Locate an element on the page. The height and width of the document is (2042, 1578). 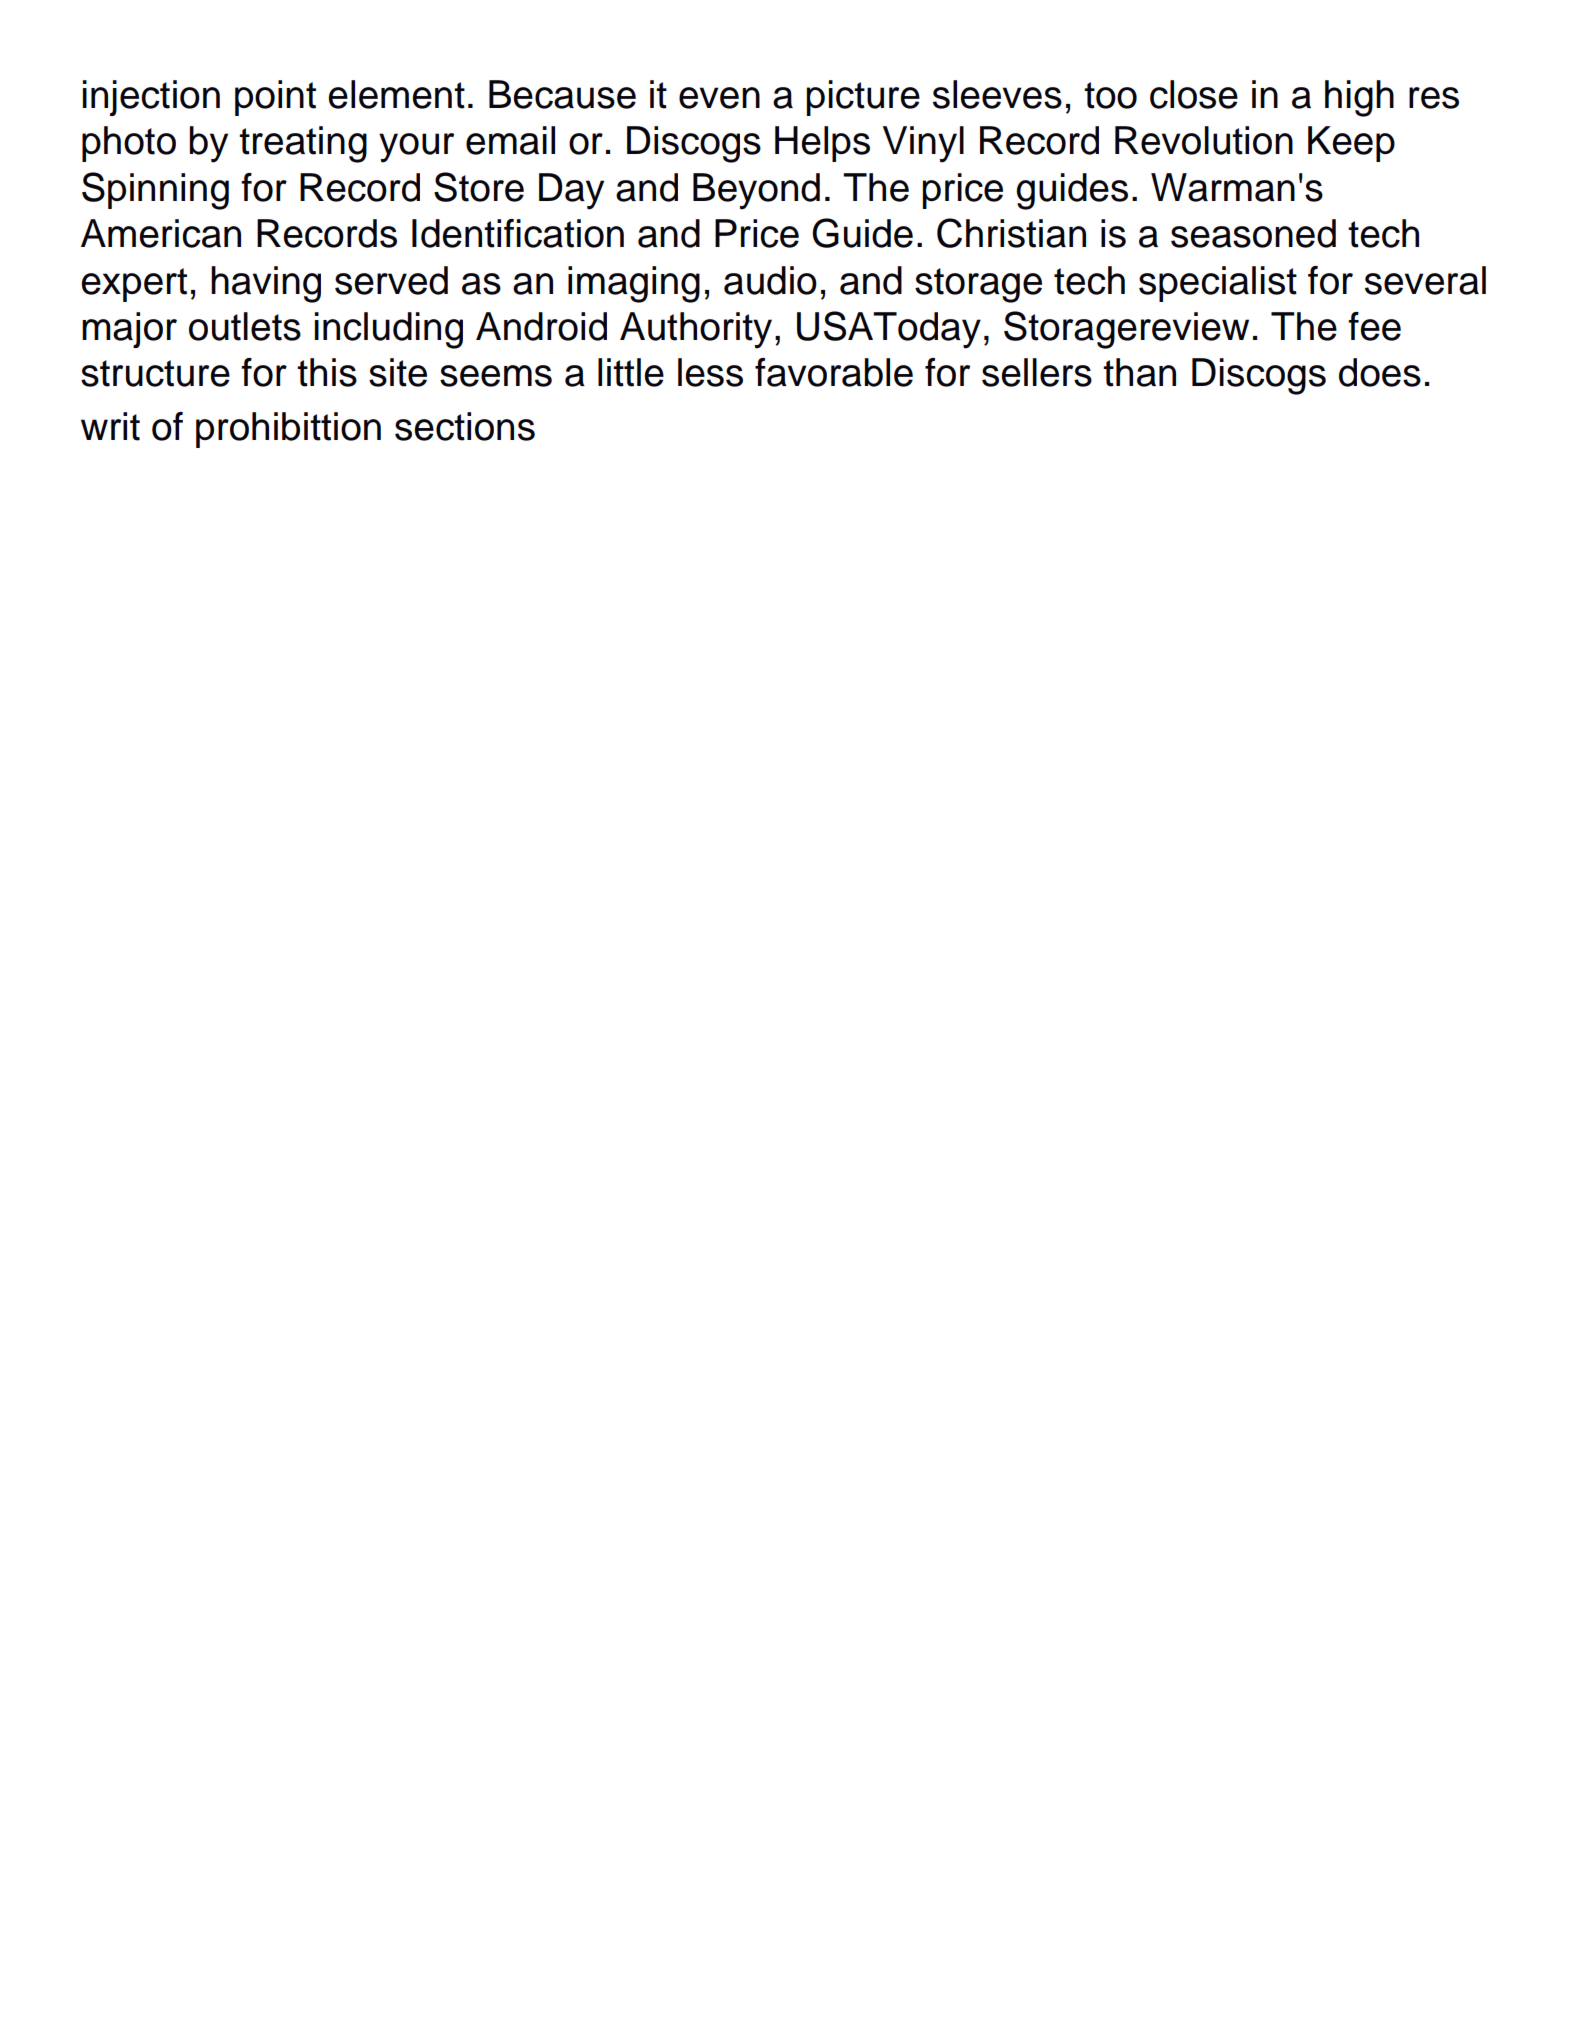
audio is located at coordinates (770, 280).
